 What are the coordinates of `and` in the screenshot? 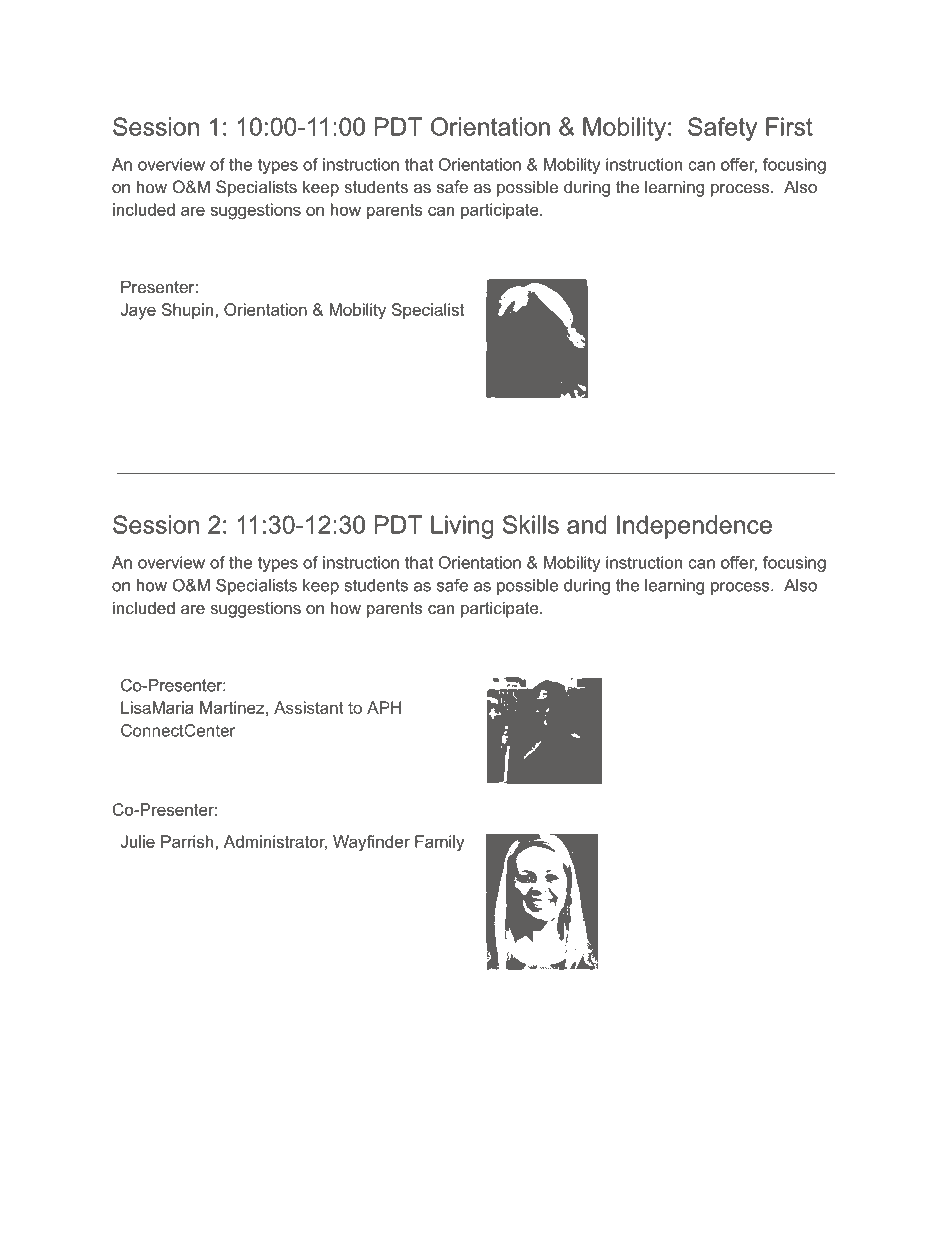 It's located at (587, 524).
